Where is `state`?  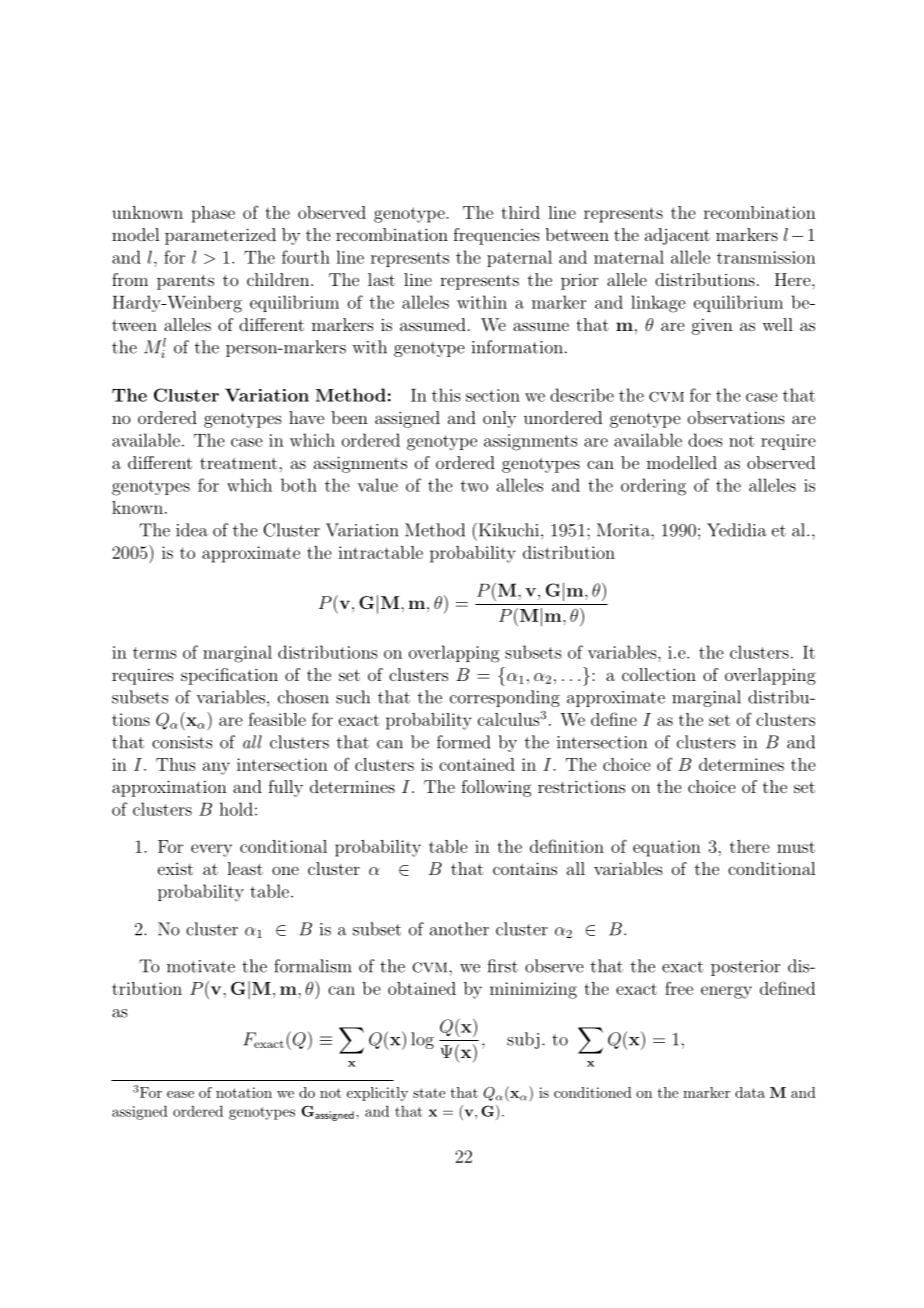 state is located at coordinates (429, 1093).
